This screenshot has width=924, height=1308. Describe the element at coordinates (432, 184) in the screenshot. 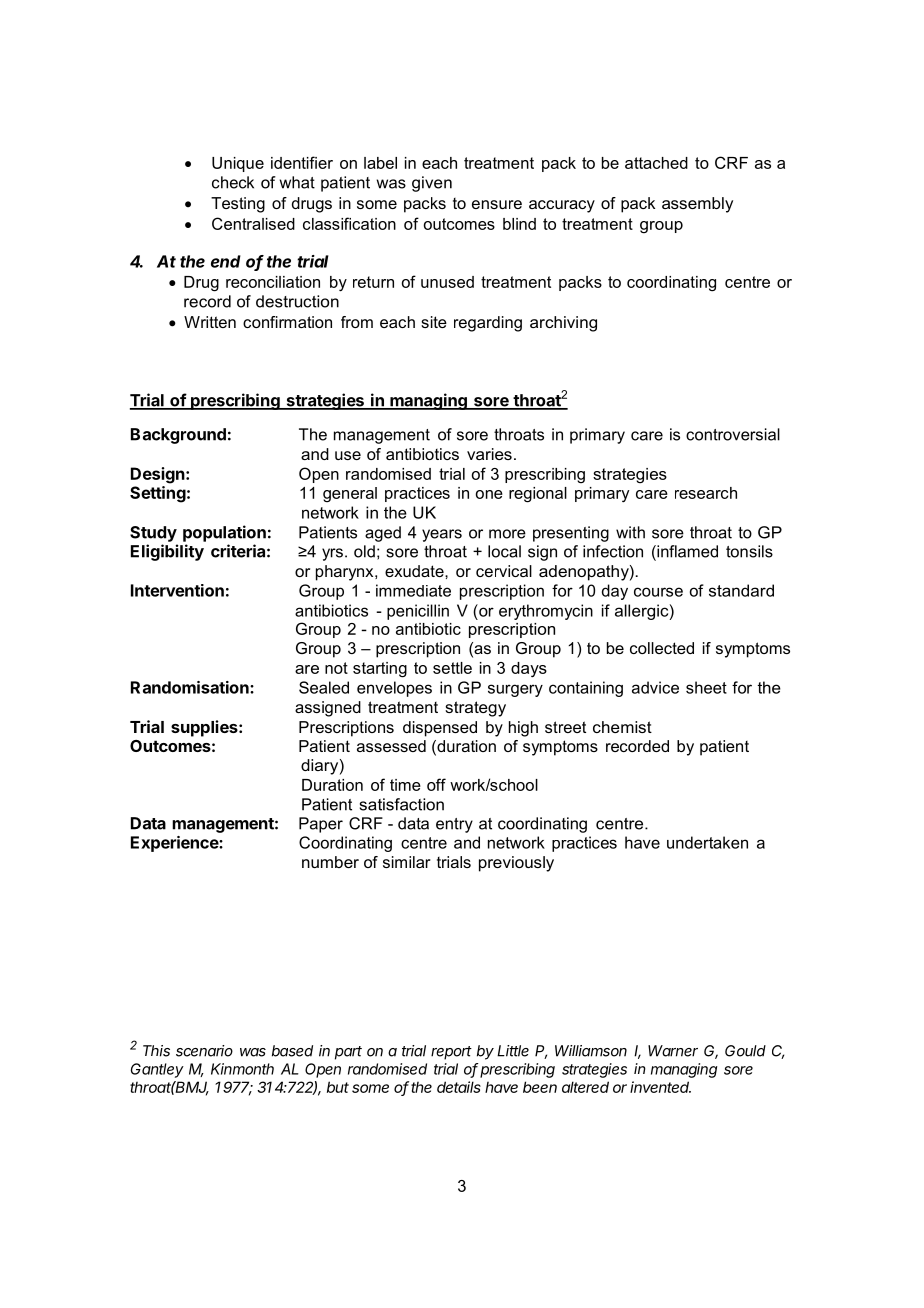

I see `given` at that location.
